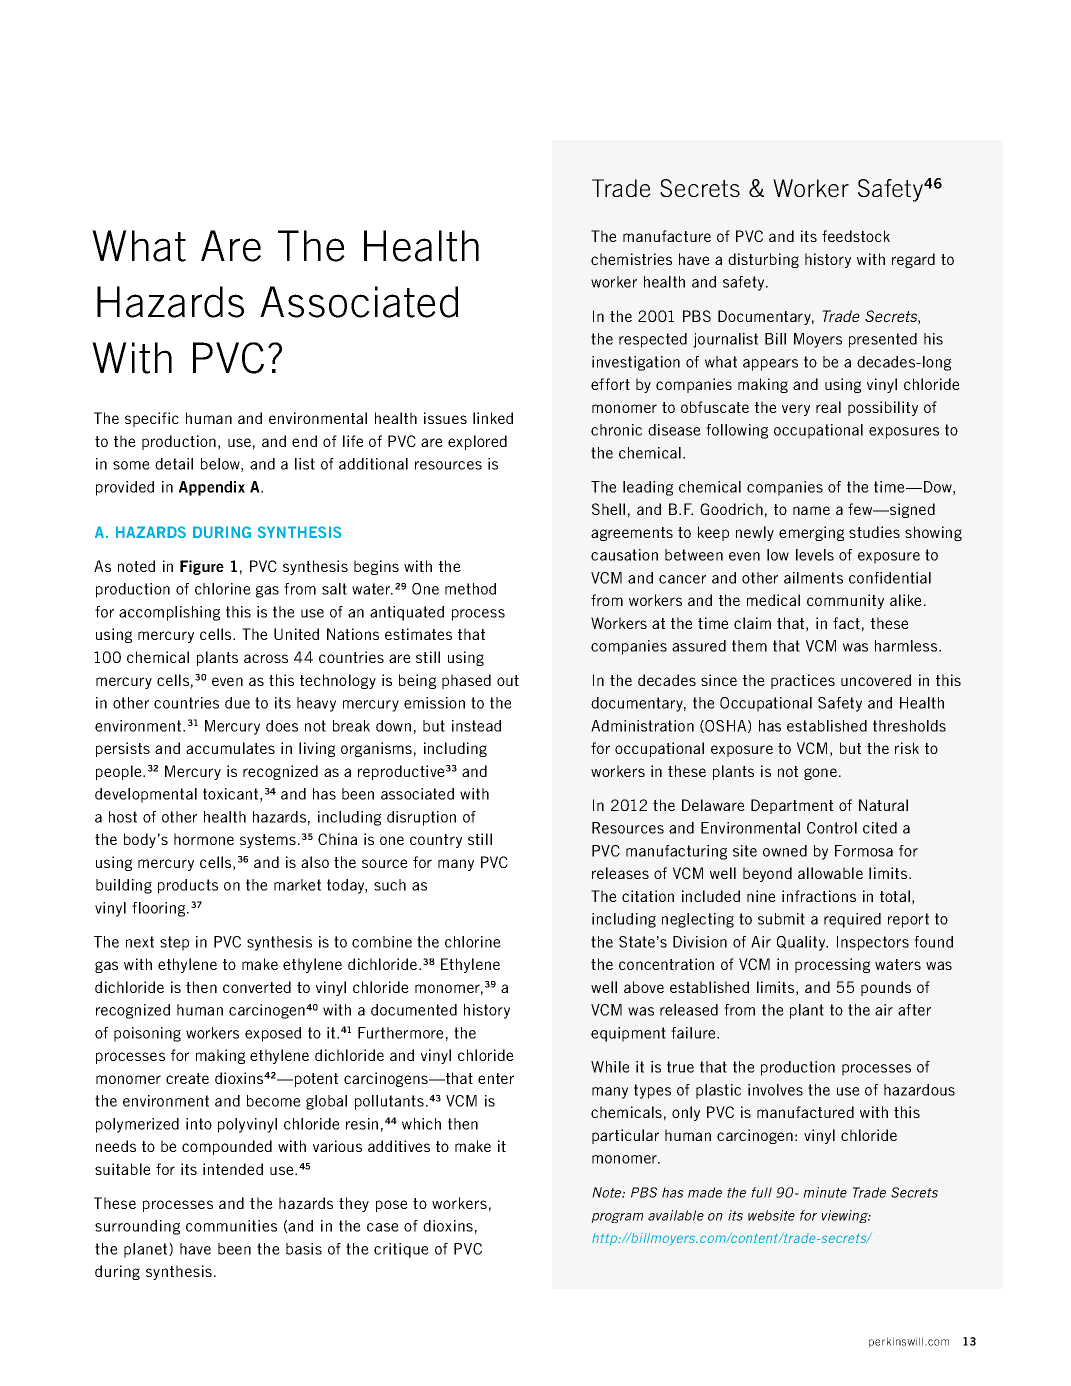  What do you see at coordinates (230, 748) in the screenshot?
I see `accumulates` at bounding box center [230, 748].
